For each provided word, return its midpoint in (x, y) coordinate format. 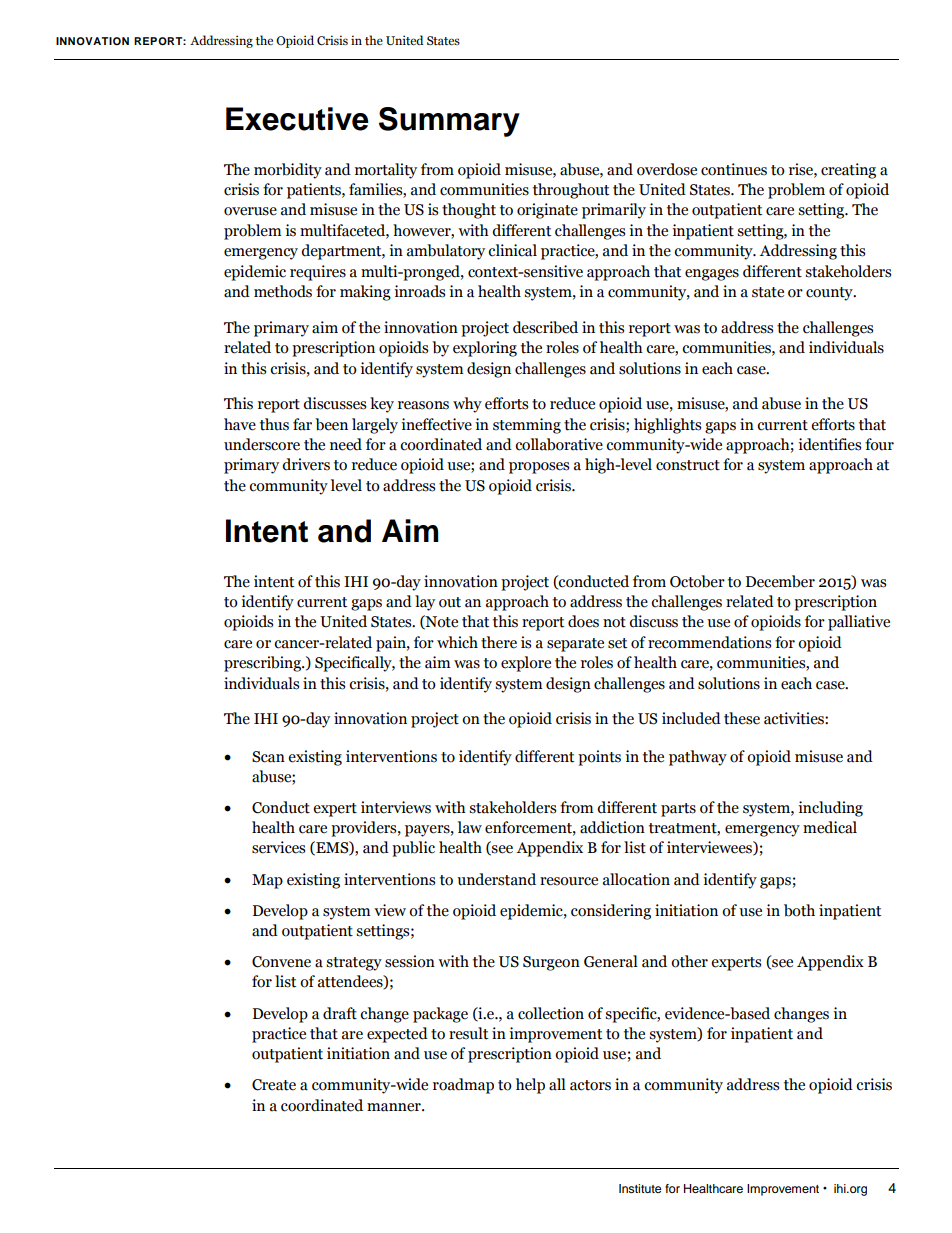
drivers (306, 464)
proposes (539, 468)
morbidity (288, 171)
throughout (571, 191)
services (278, 847)
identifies (829, 444)
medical (830, 827)
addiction (612, 827)
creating (848, 171)
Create (274, 1085)
